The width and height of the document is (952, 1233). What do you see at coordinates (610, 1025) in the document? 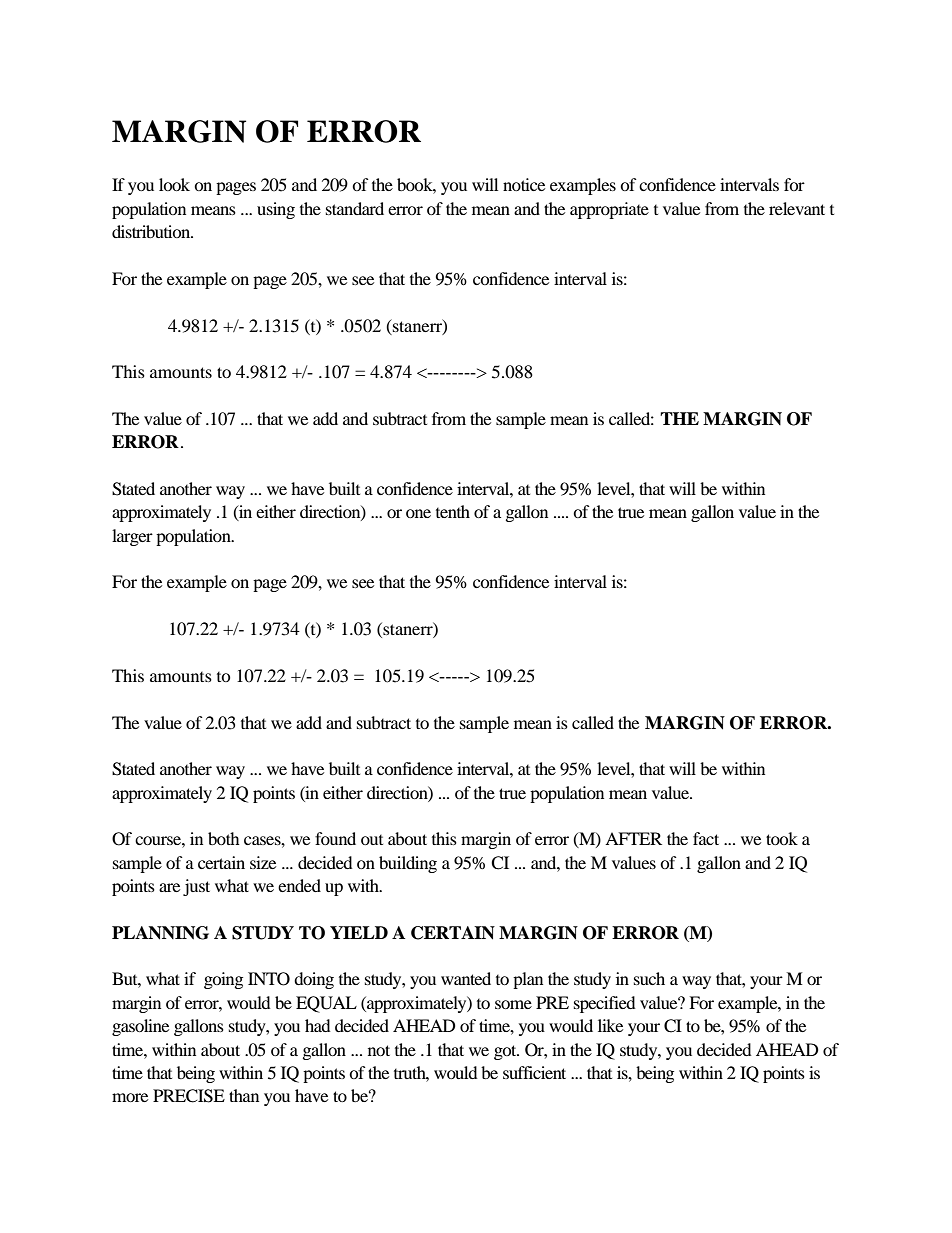
I see `like` at bounding box center [610, 1025].
